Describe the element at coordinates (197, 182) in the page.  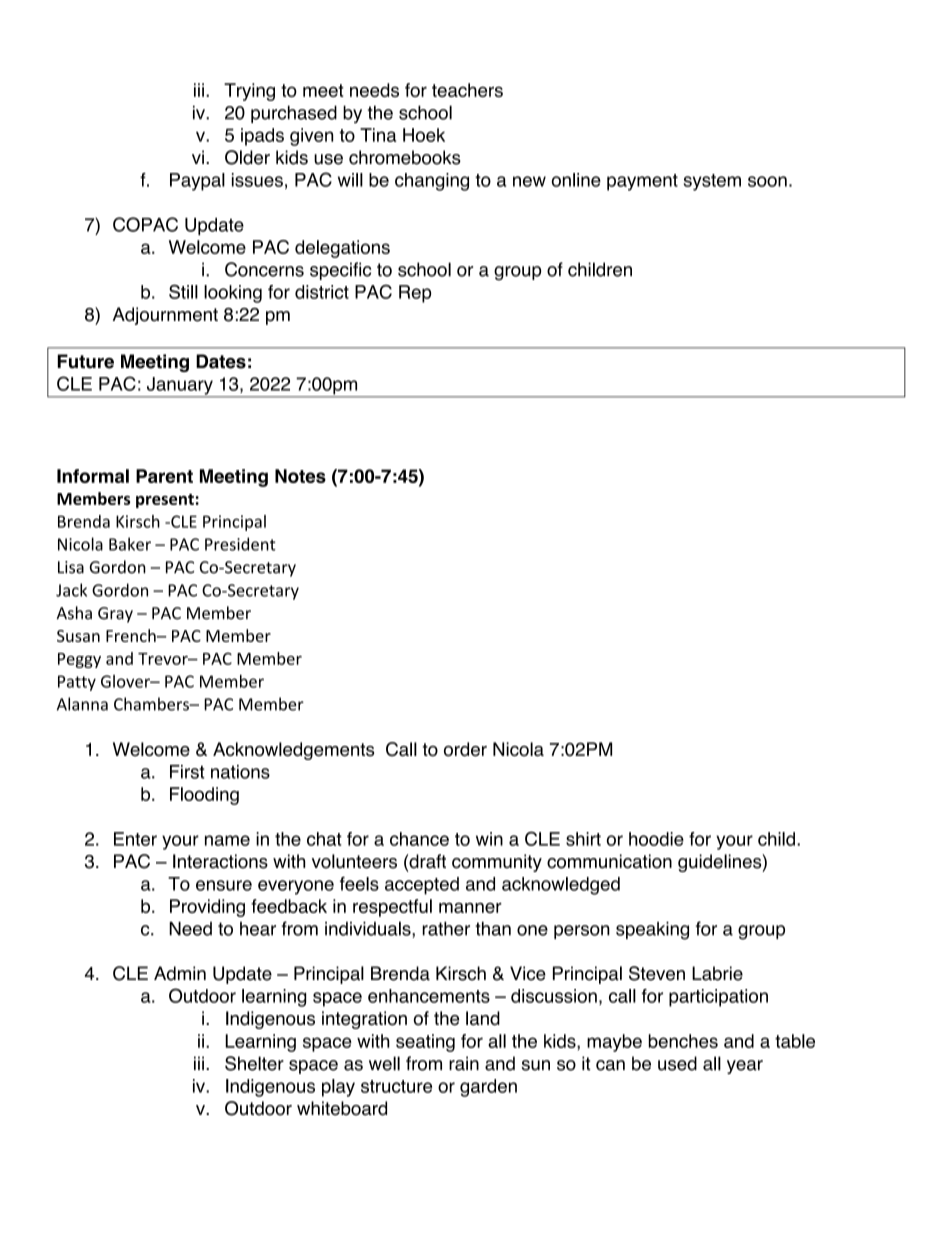
I see `Paypal` at that location.
